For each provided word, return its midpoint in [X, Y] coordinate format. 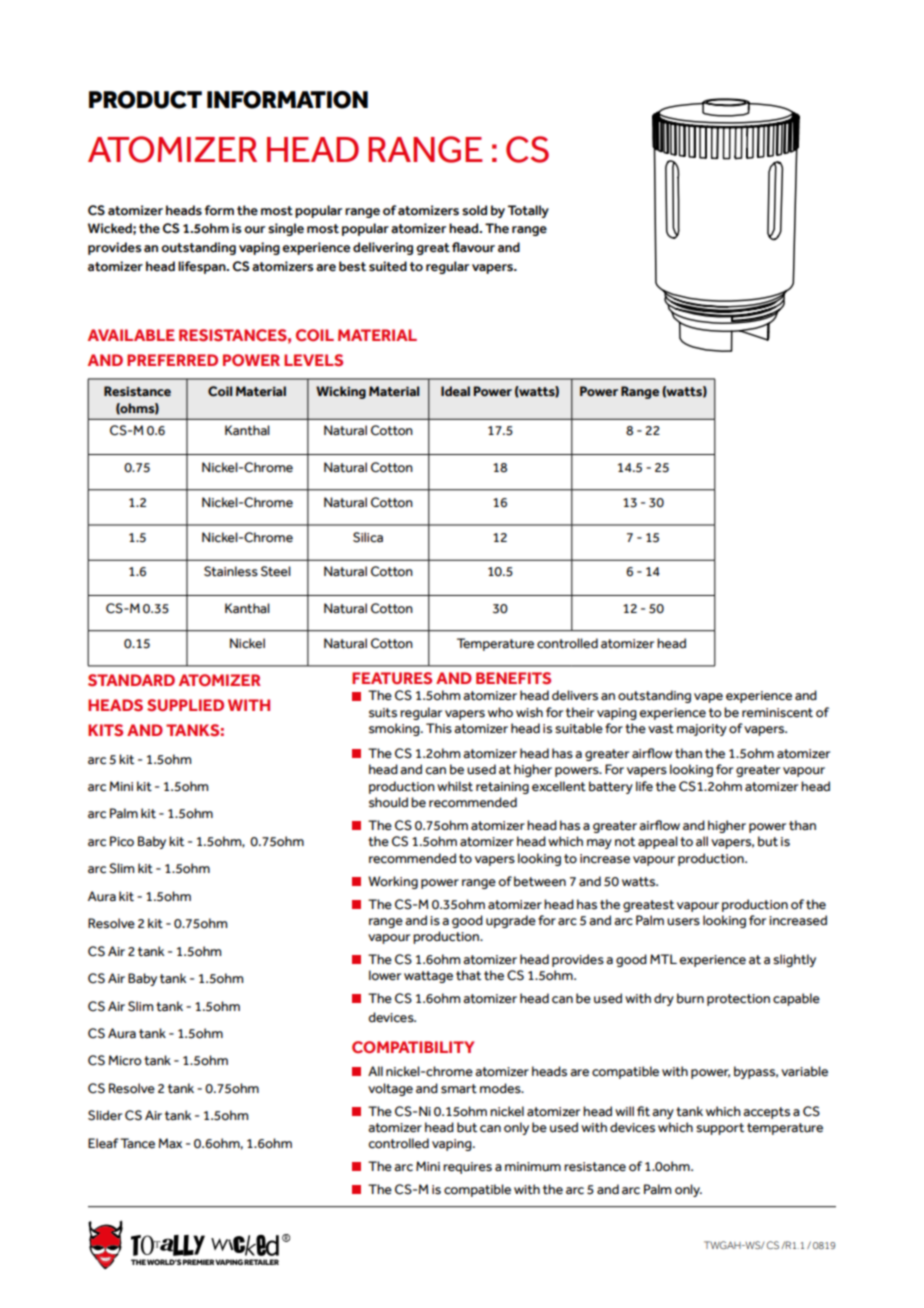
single [286, 229]
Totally [528, 211]
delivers [575, 695]
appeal [658, 842]
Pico [122, 841]
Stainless [231, 571]
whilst [455, 786]
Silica [368, 537]
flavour [473, 247]
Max [170, 1143]
